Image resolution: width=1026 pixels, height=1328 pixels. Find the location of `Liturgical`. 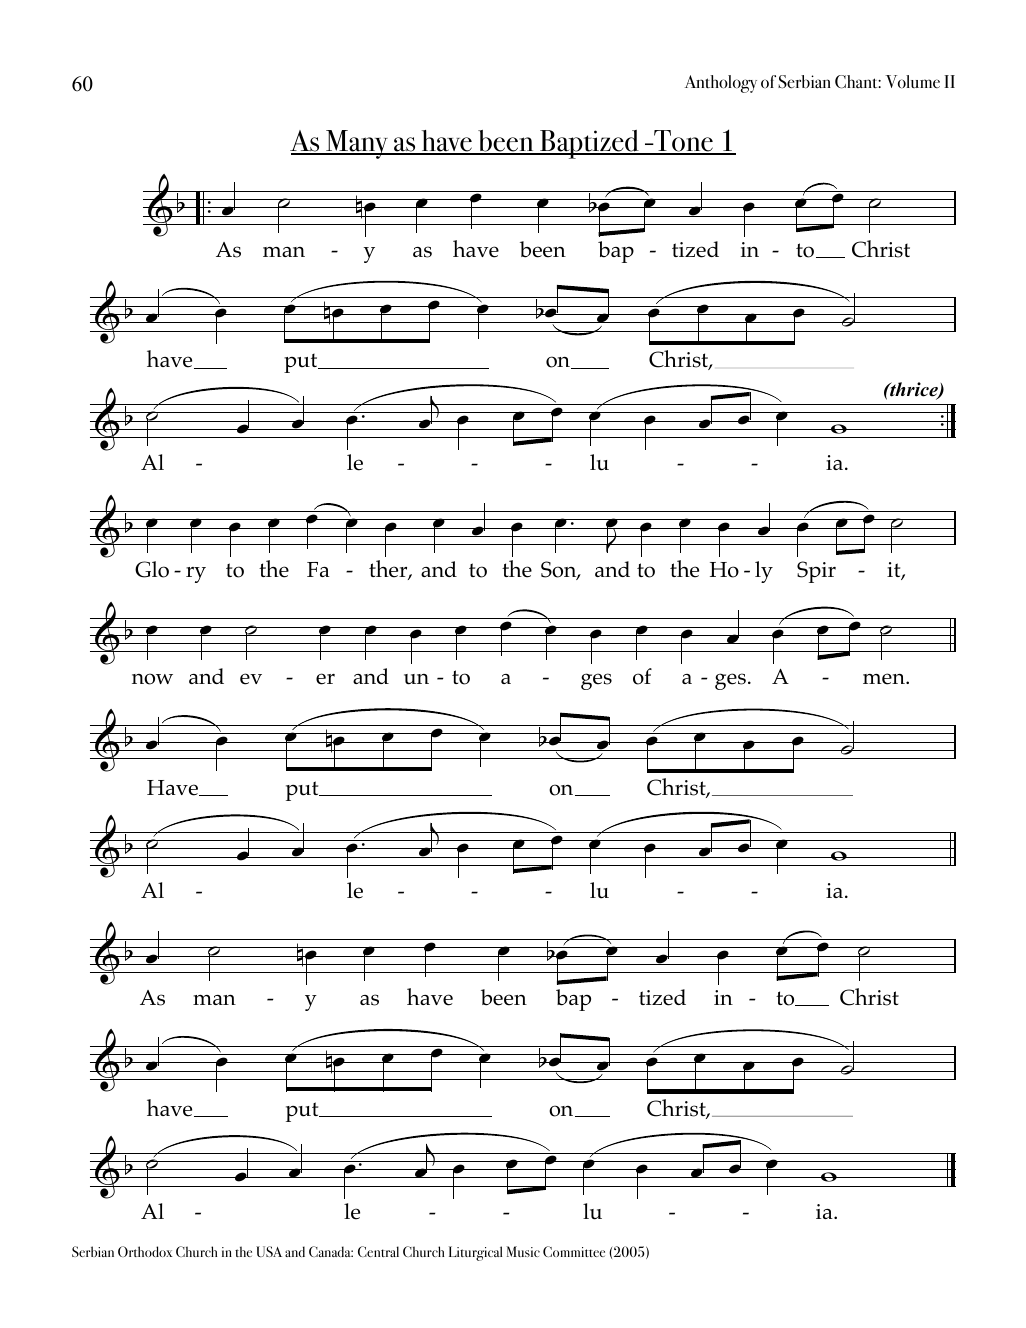

Liturgical is located at coordinates (475, 1253).
